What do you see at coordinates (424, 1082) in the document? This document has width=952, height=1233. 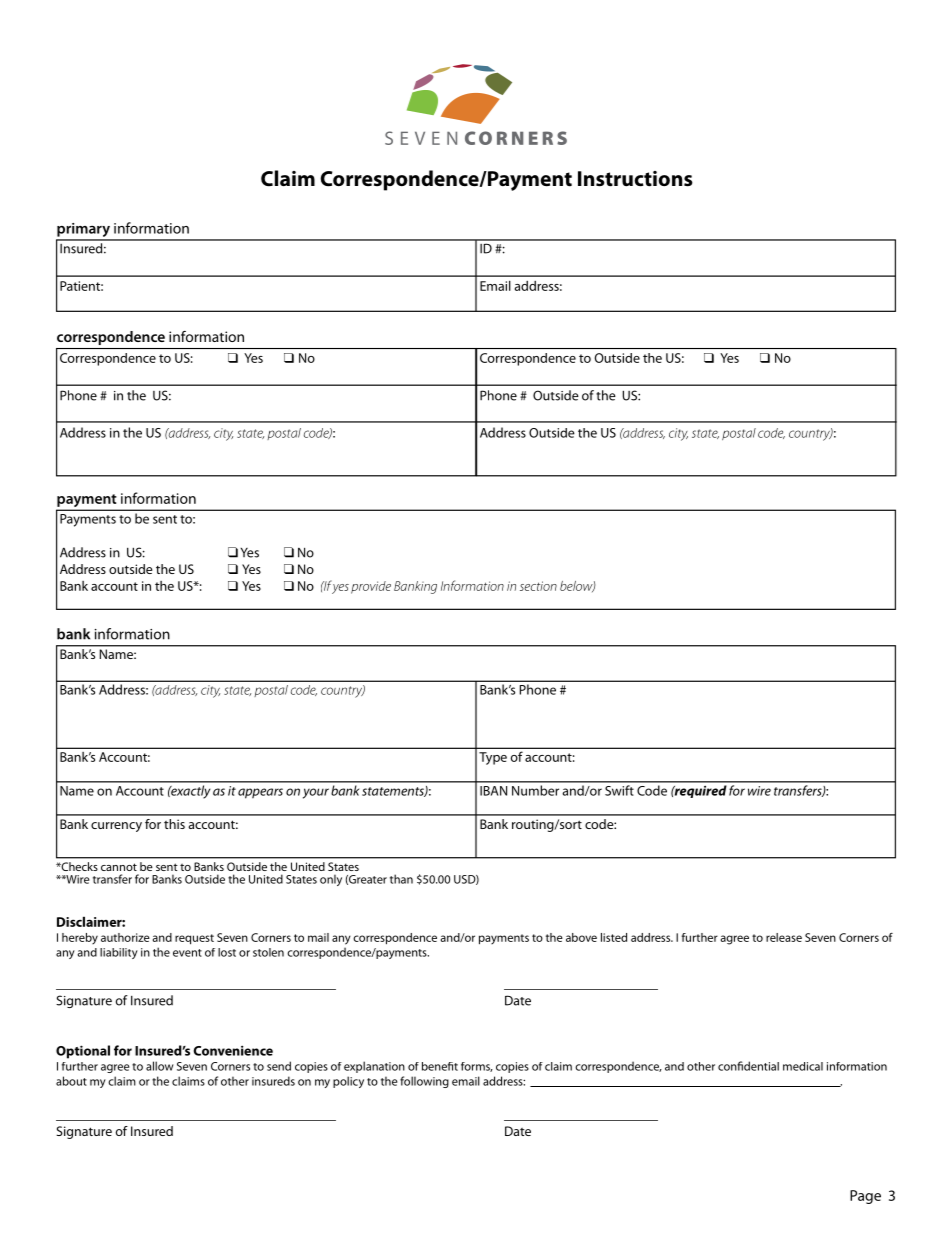 I see `following` at bounding box center [424, 1082].
